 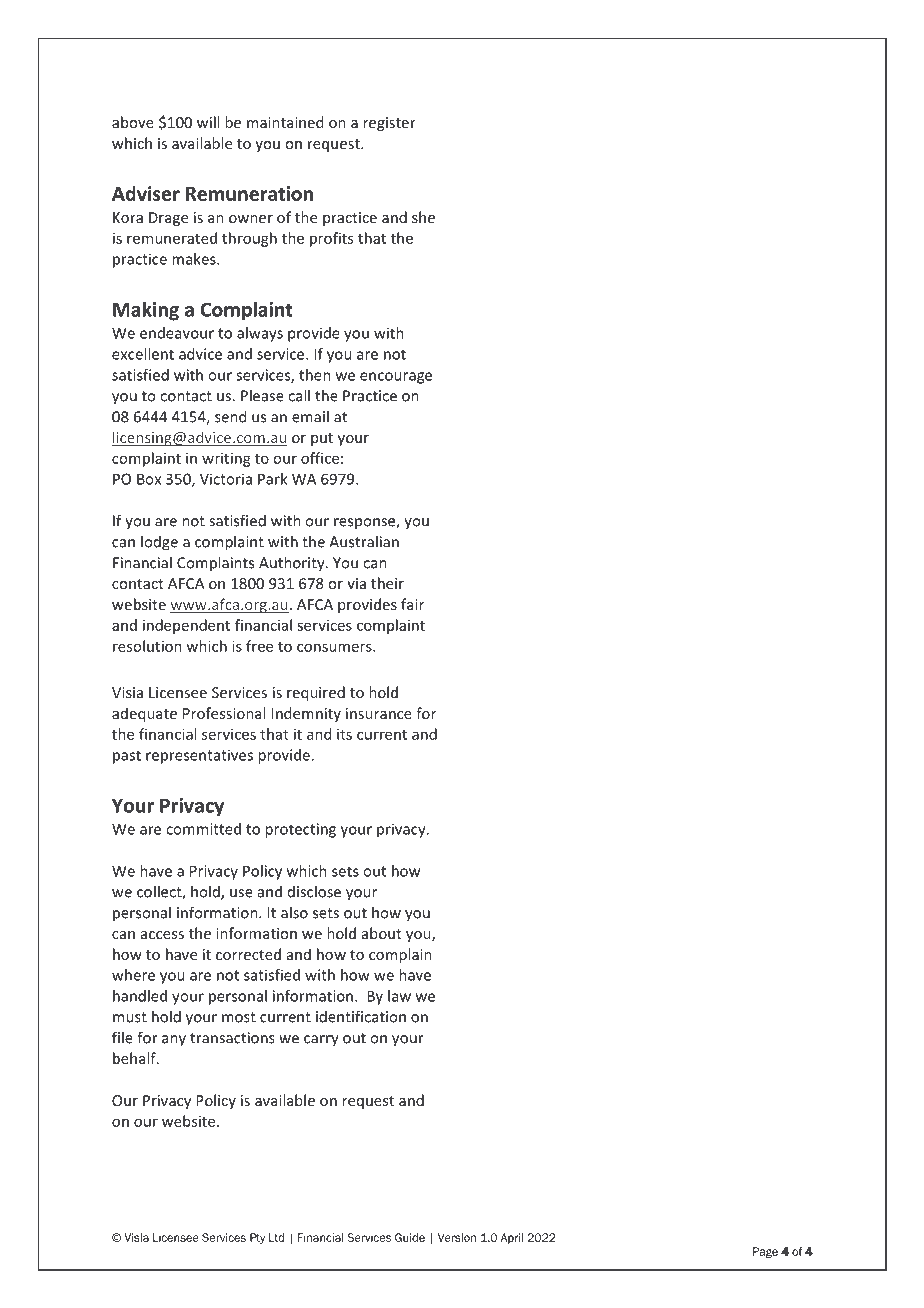 What do you see at coordinates (379, 713) in the page?
I see `insurance` at bounding box center [379, 713].
